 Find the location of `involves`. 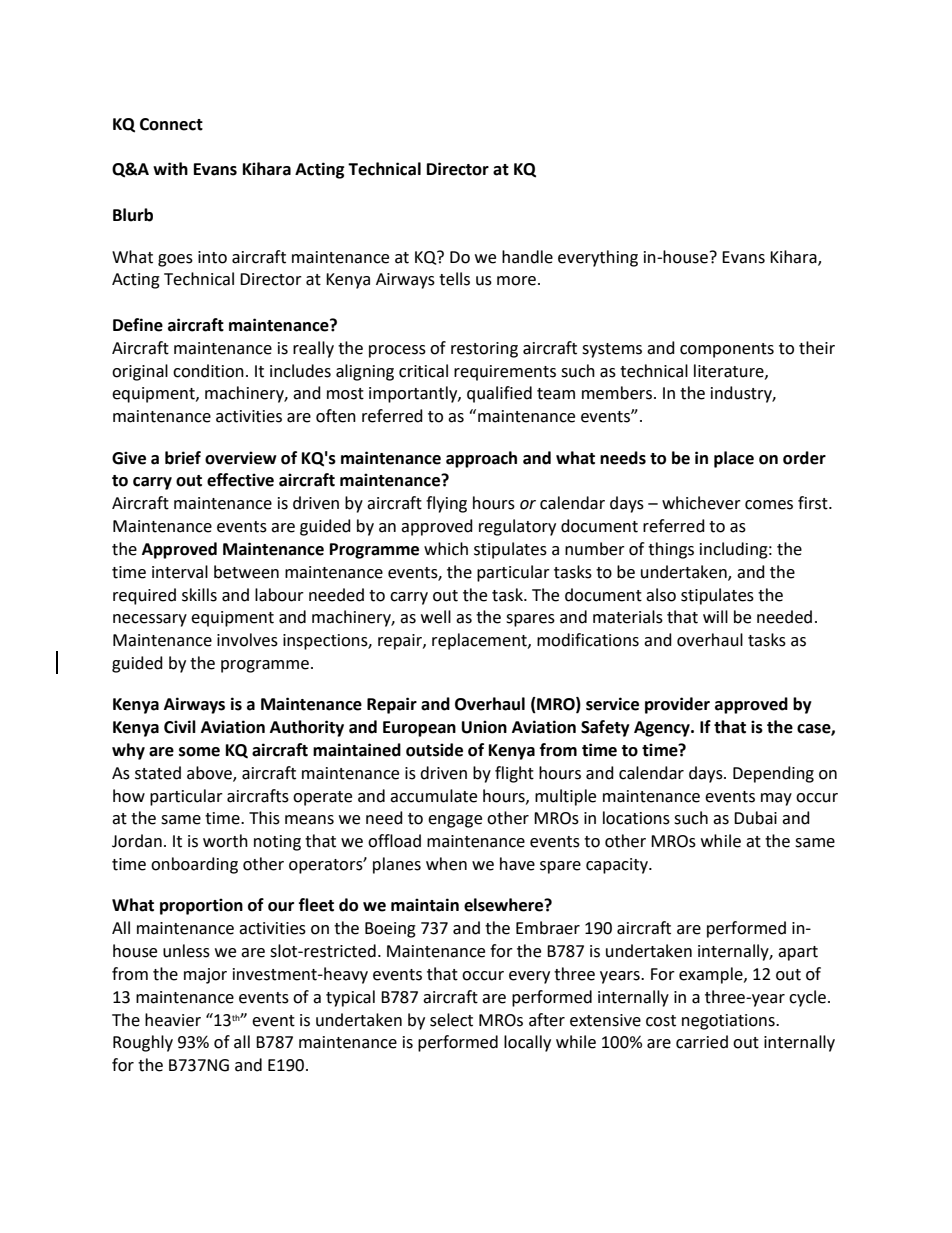

involves is located at coordinates (247, 640).
